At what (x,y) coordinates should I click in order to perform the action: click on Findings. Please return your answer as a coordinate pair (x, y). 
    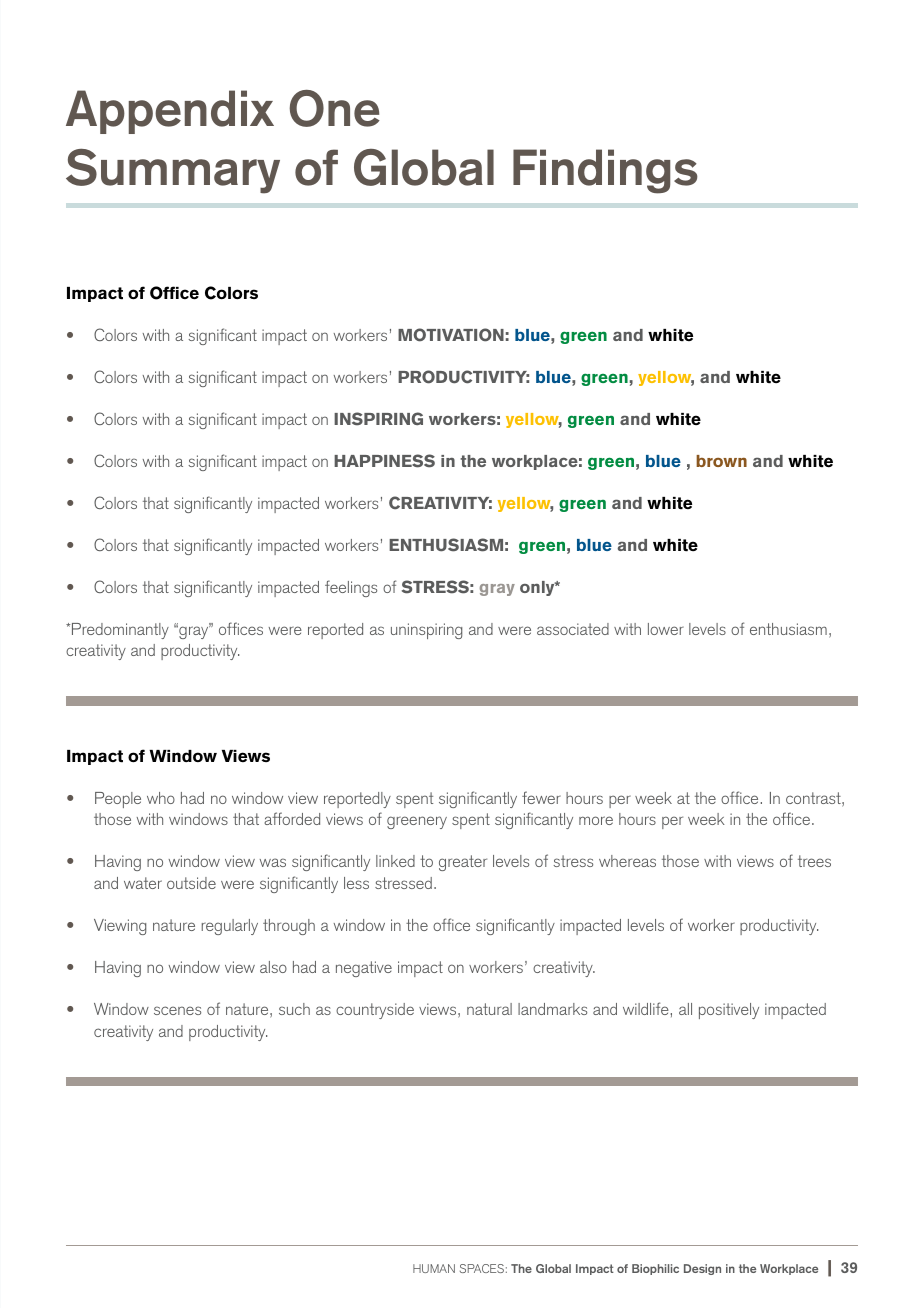
    Looking at the image, I should click on (605, 171).
